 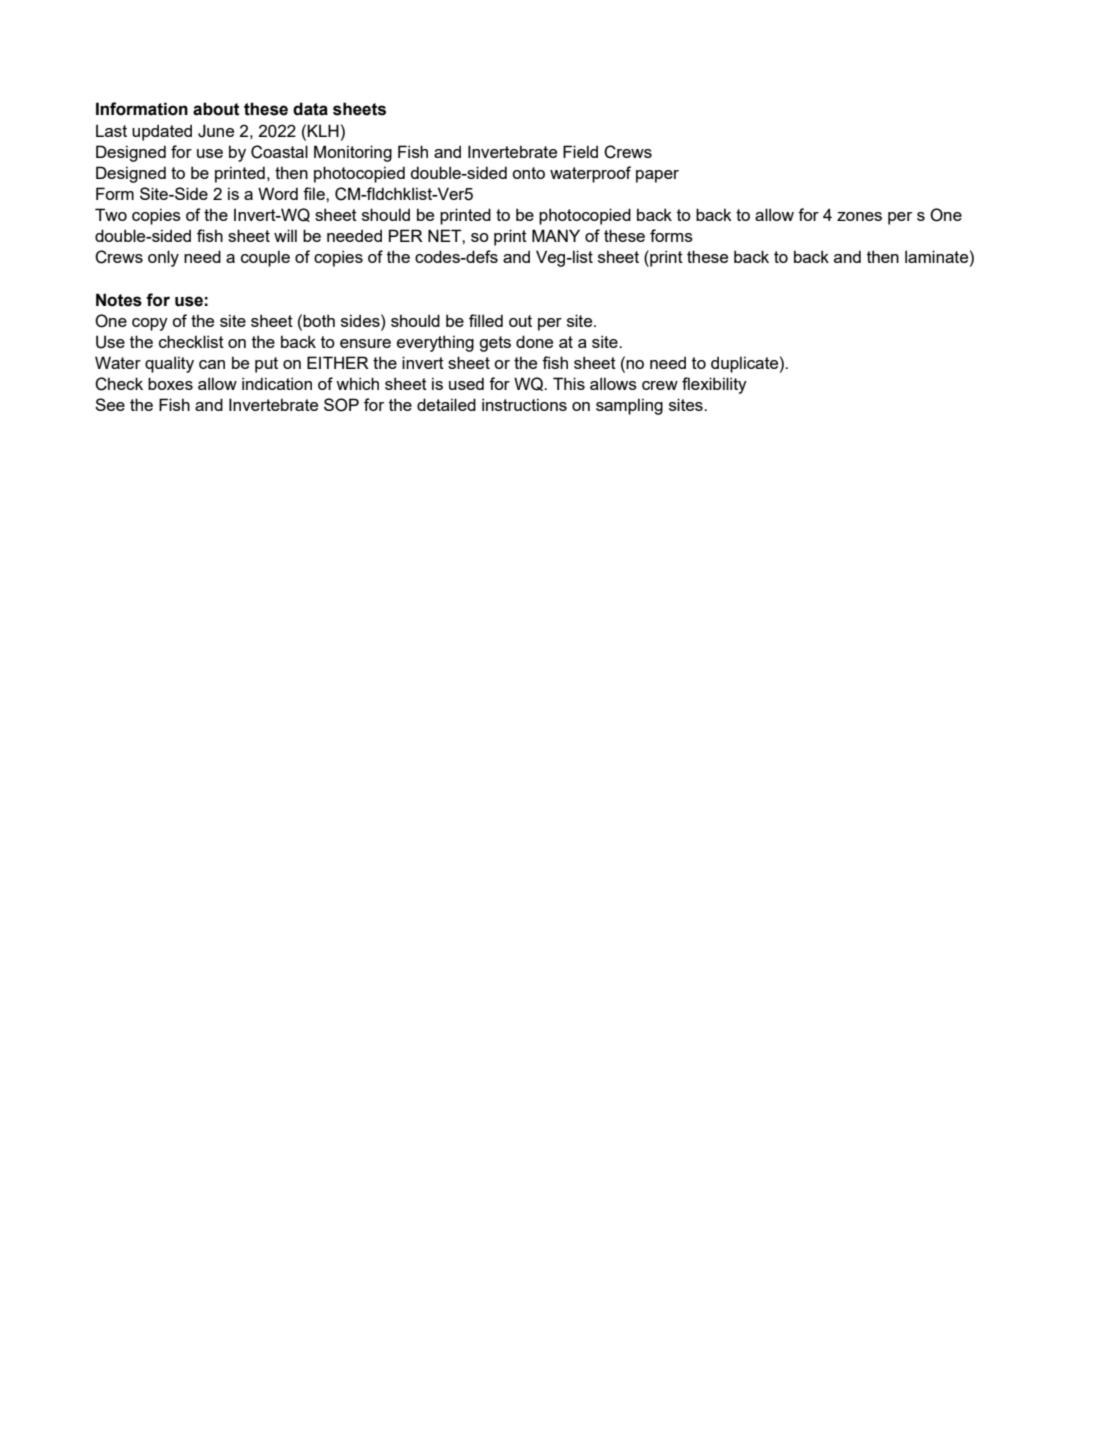 What do you see at coordinates (534, 341) in the image?
I see `done` at bounding box center [534, 341].
